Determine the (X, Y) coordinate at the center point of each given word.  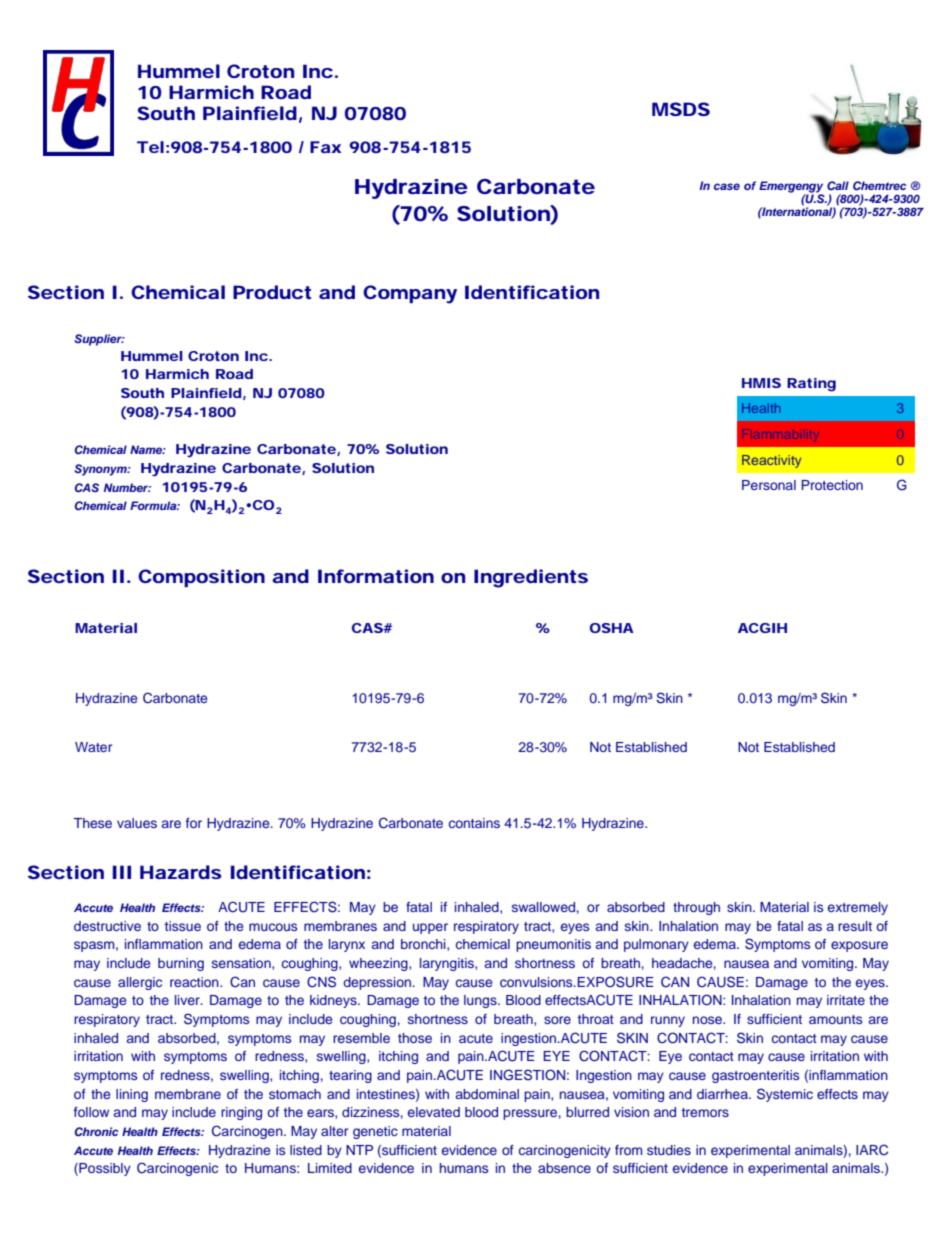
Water (93, 747)
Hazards (181, 872)
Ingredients (531, 578)
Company (410, 294)
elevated (434, 1112)
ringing (241, 1113)
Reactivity (771, 461)
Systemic (785, 1095)
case (727, 186)
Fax (325, 147)
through (696, 908)
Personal (769, 485)
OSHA (612, 628)
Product (272, 292)
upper (430, 928)
